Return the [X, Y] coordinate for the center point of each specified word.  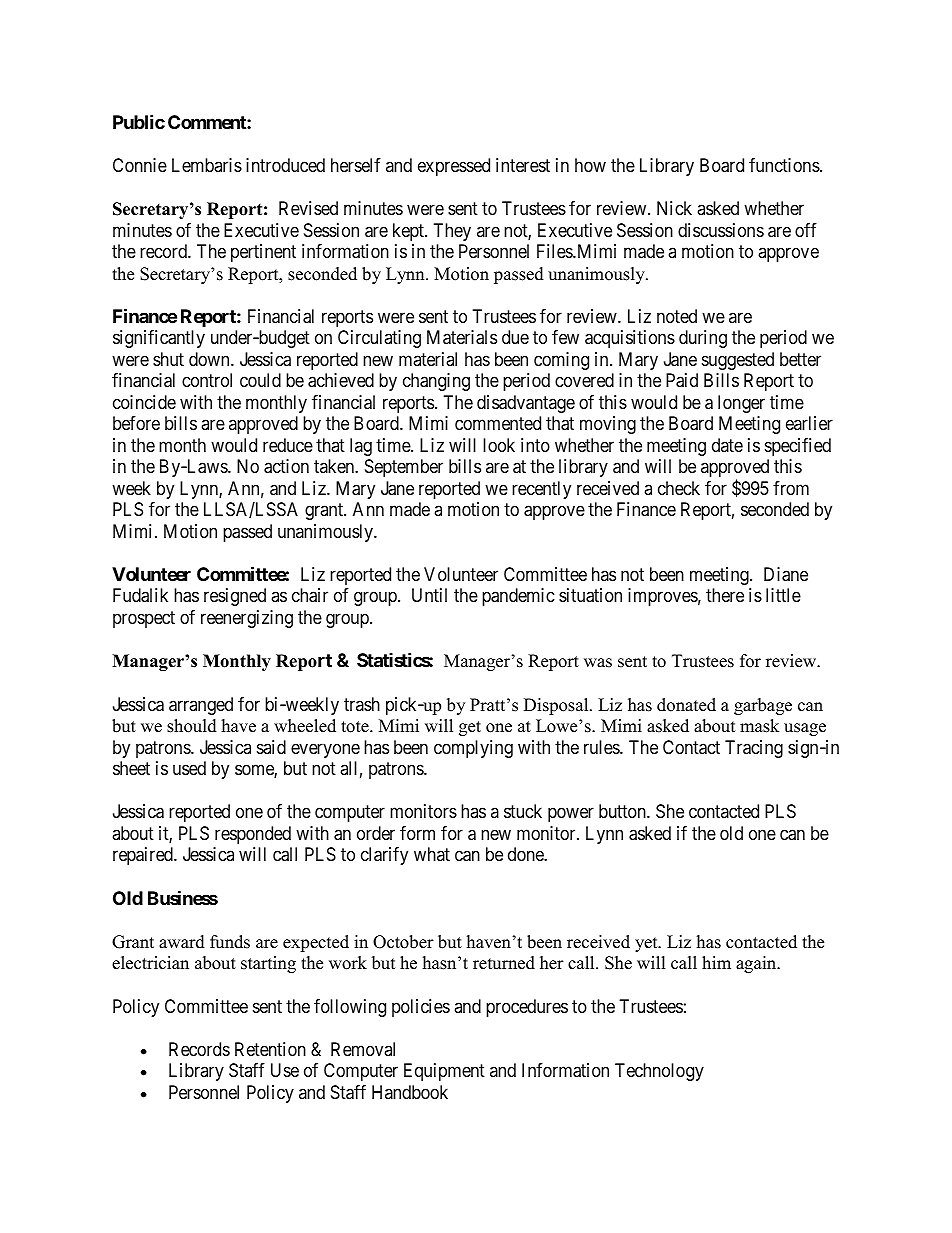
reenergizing [247, 619]
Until [429, 595]
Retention [270, 1049]
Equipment [444, 1072]
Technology [659, 1072]
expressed [454, 167]
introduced [285, 165]
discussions [721, 230]
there [725, 595]
